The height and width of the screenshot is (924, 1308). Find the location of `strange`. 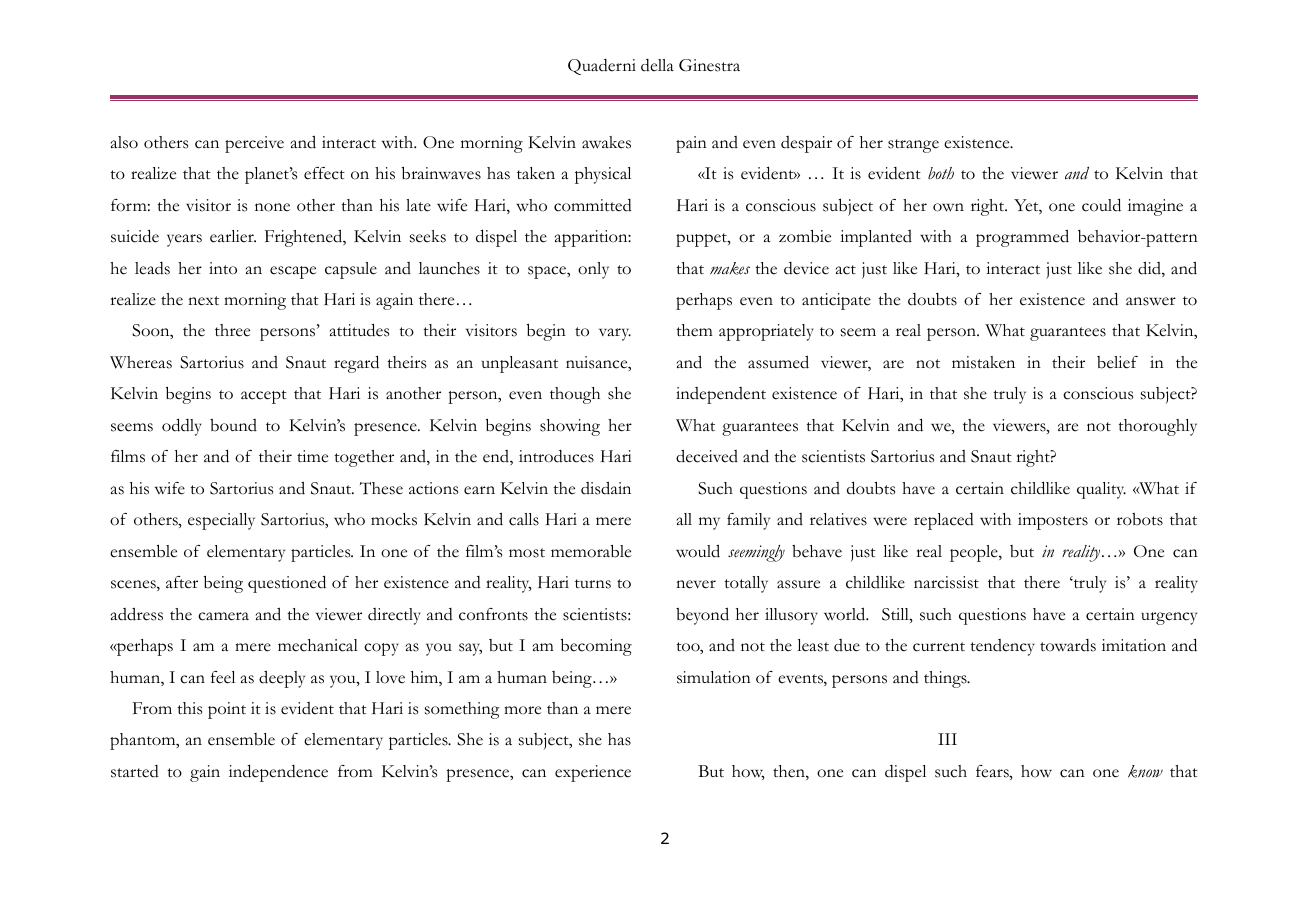

strange is located at coordinates (913, 146).
